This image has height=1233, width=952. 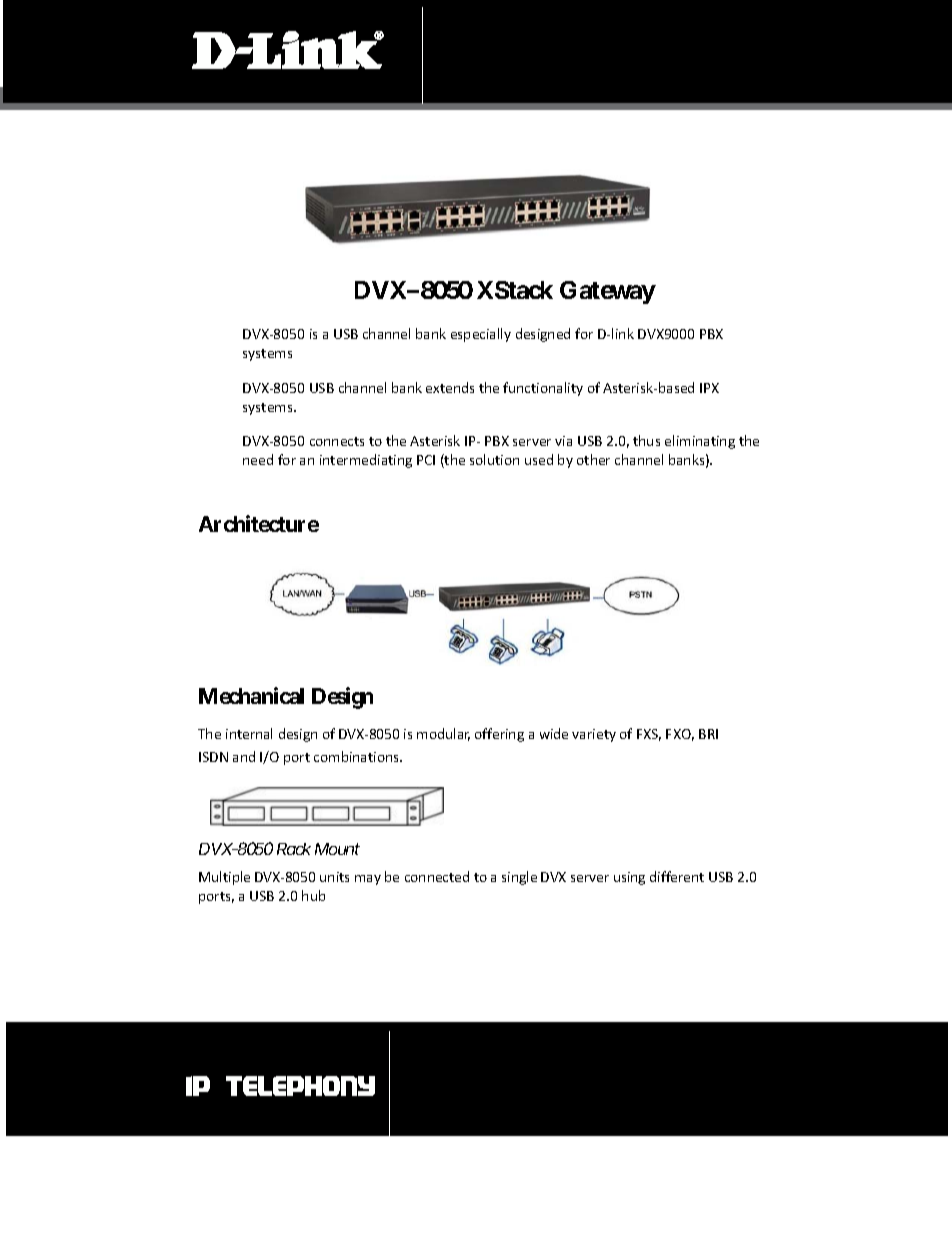 I want to click on thus, so click(x=646, y=440).
